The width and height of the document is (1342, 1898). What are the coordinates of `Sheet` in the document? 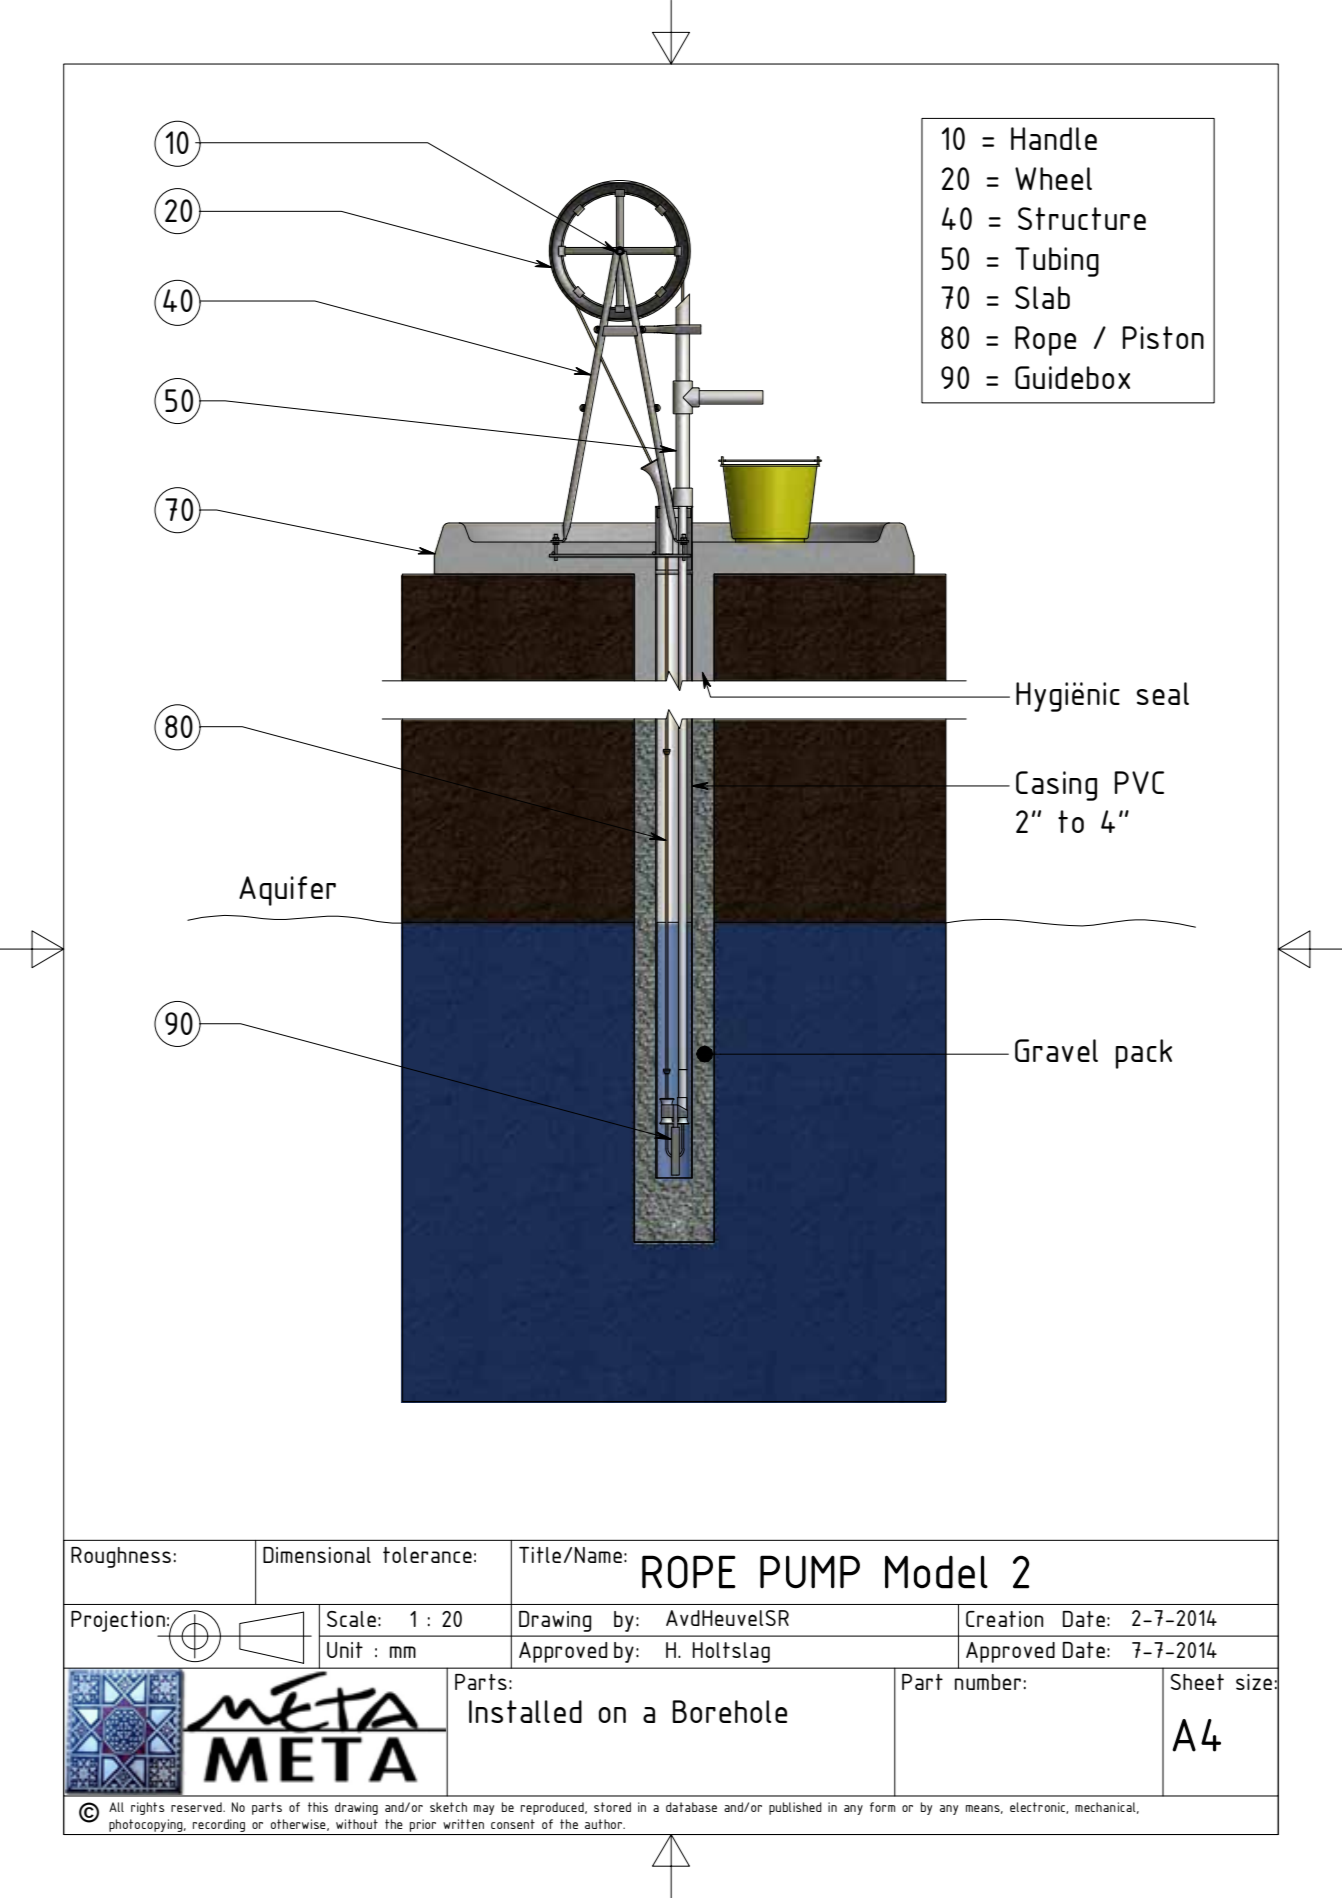 It's located at (1197, 1682).
